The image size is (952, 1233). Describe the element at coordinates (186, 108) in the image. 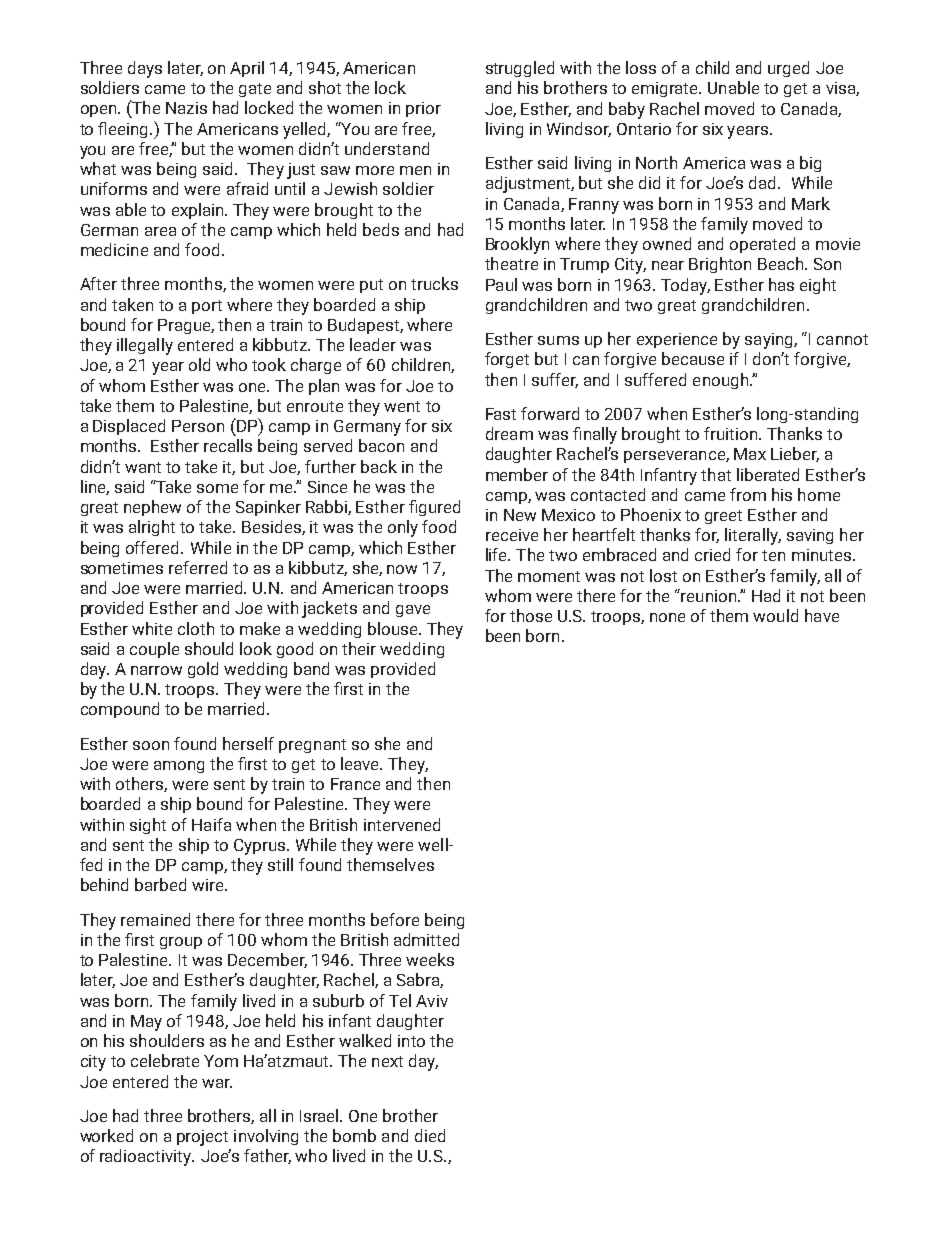

I see `Nazis` at that location.
